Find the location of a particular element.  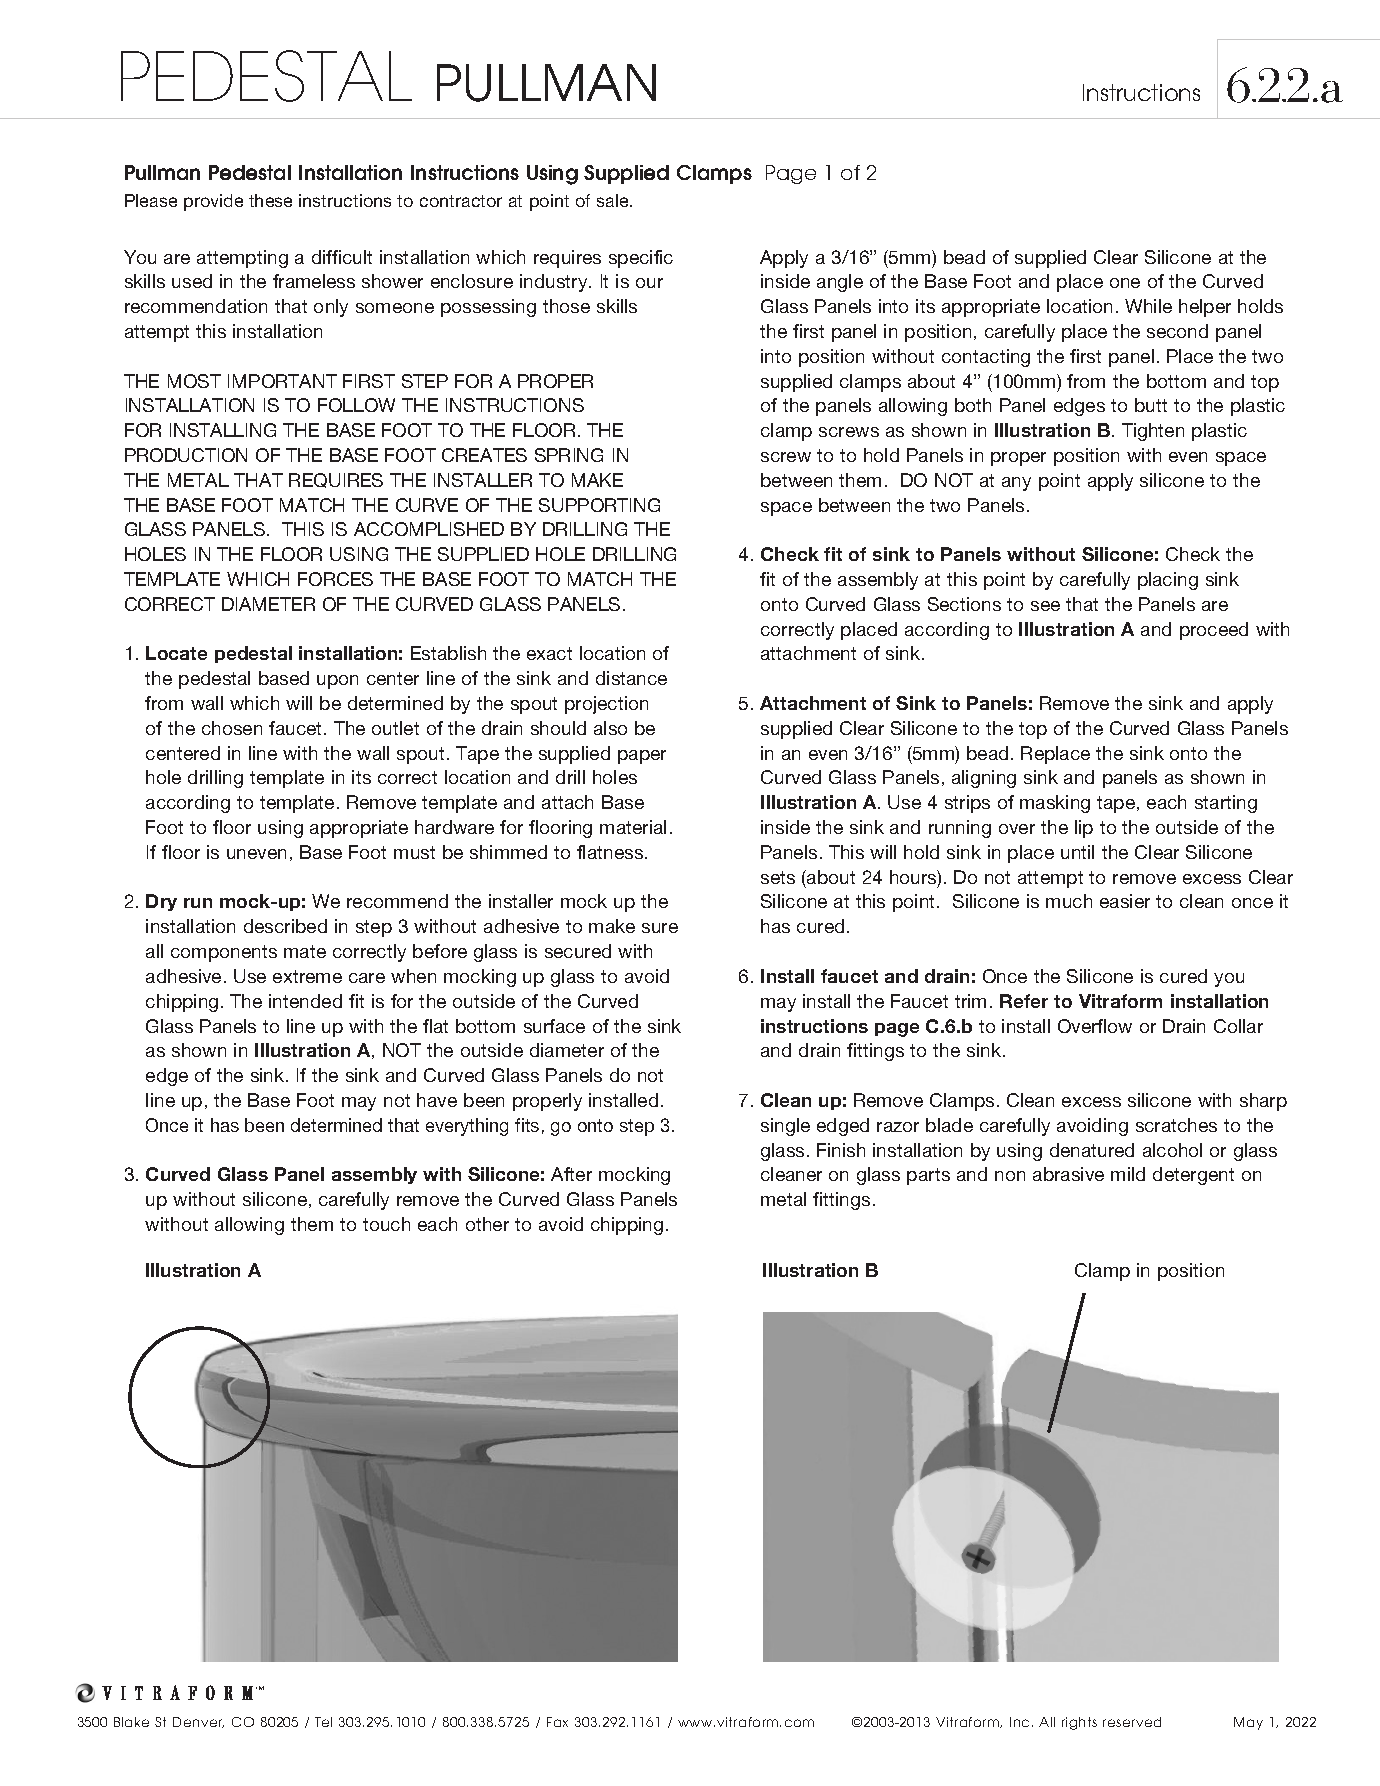

Tel is located at coordinates (323, 1722).
